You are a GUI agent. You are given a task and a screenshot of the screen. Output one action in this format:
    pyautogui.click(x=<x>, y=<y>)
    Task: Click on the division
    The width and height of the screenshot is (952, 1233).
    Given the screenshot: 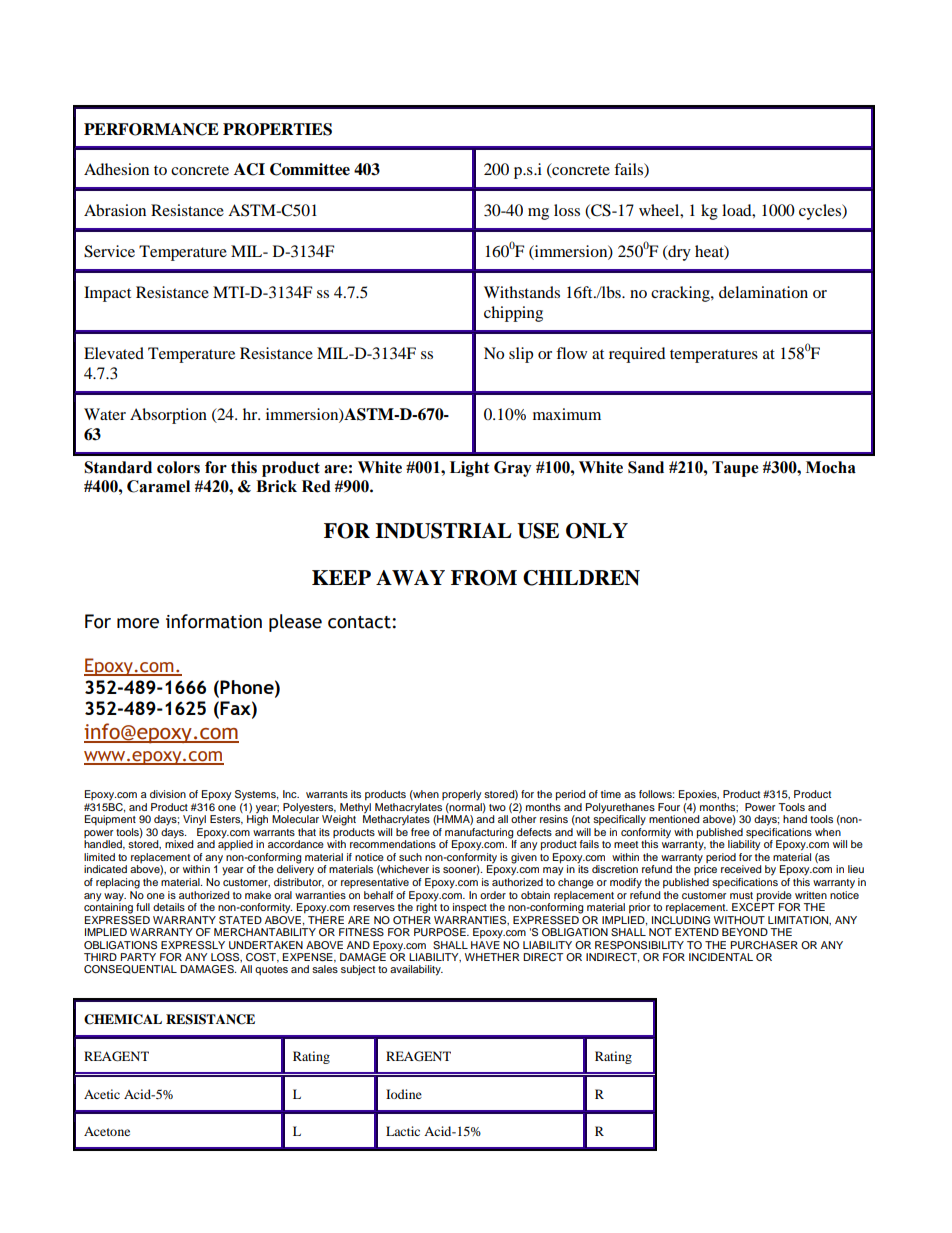 What is the action you would take?
    pyautogui.click(x=168, y=794)
